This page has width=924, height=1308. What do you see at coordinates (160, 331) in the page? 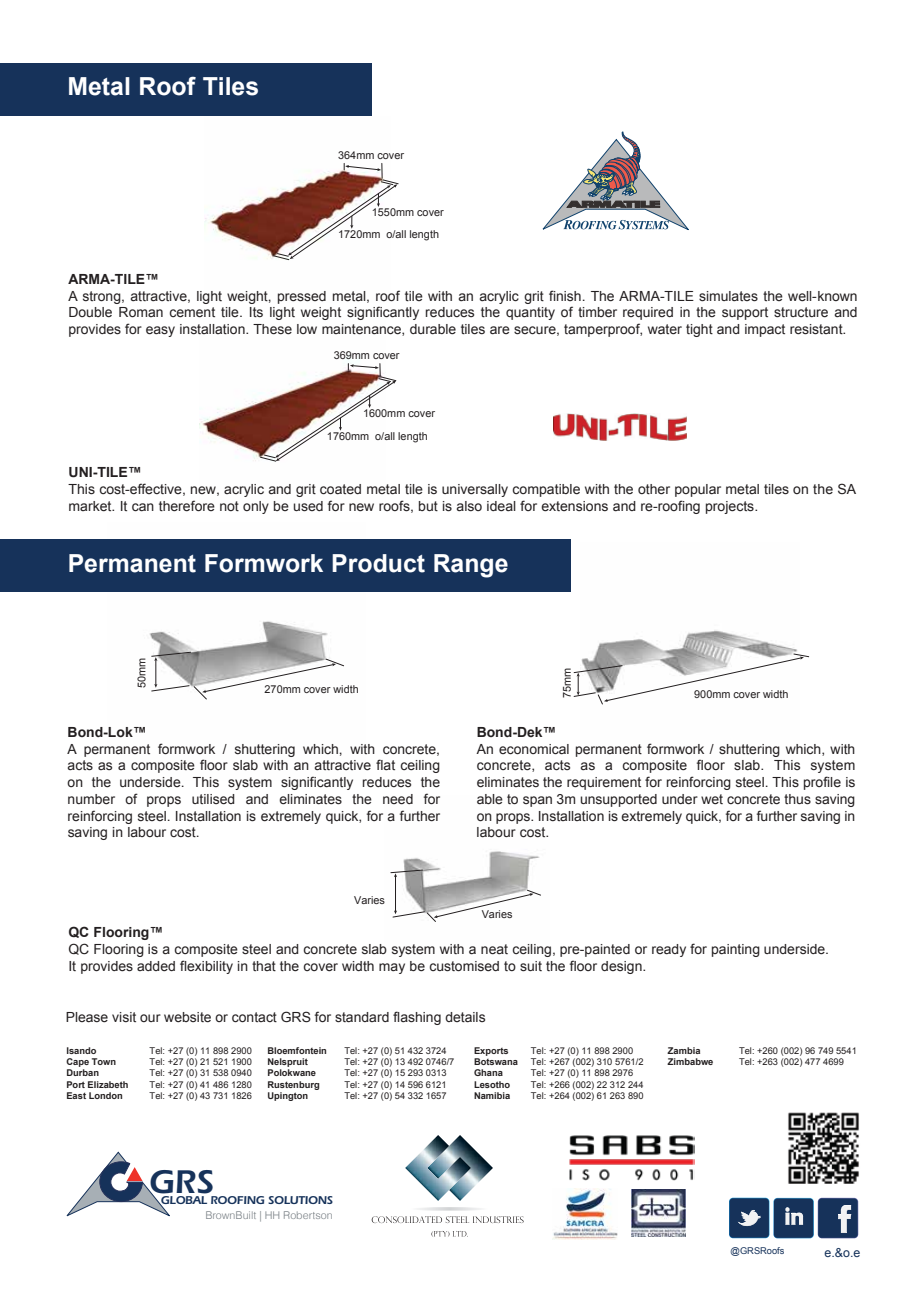
I see `easy` at bounding box center [160, 331].
